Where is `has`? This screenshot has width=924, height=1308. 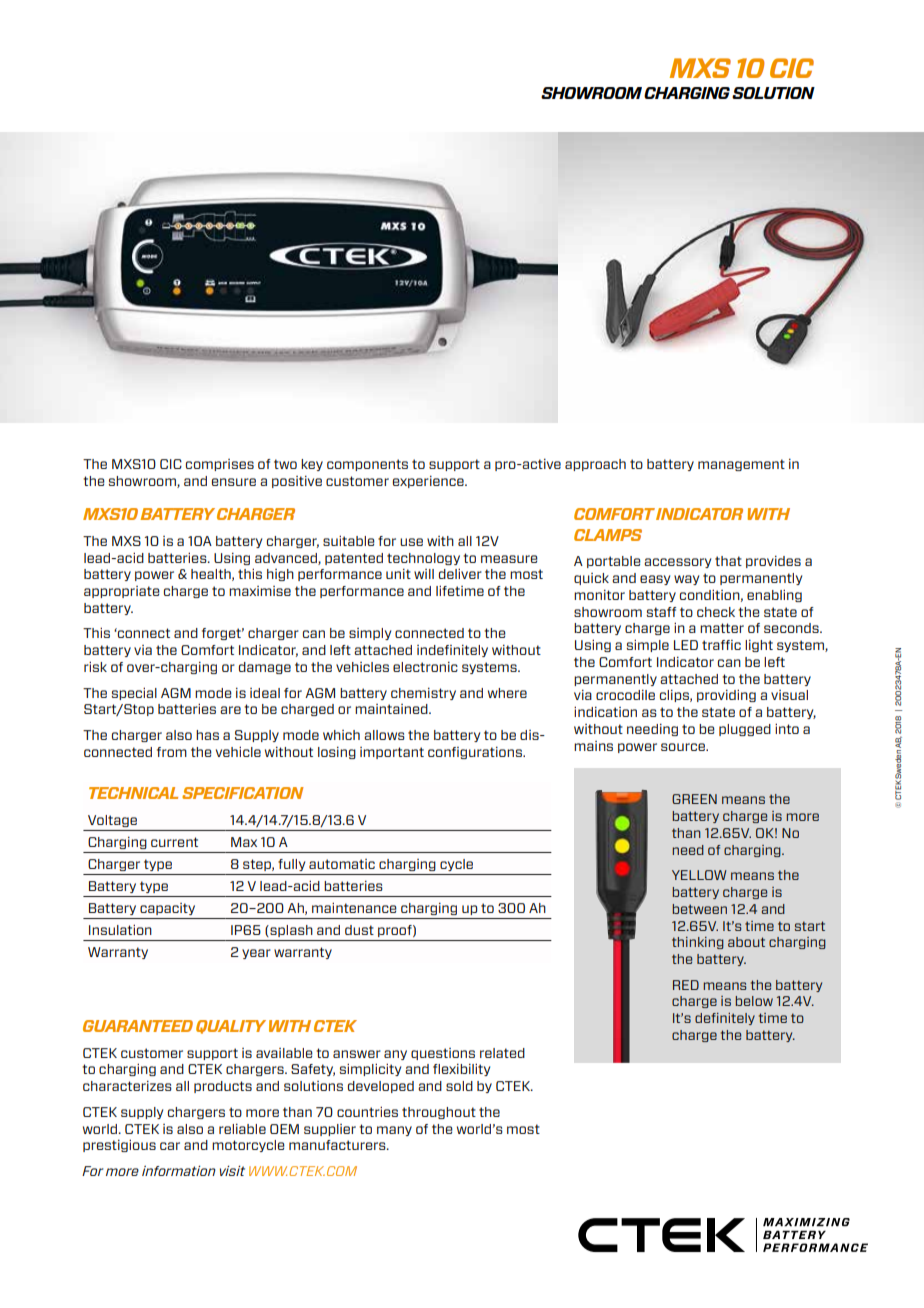
has is located at coordinates (207, 735).
